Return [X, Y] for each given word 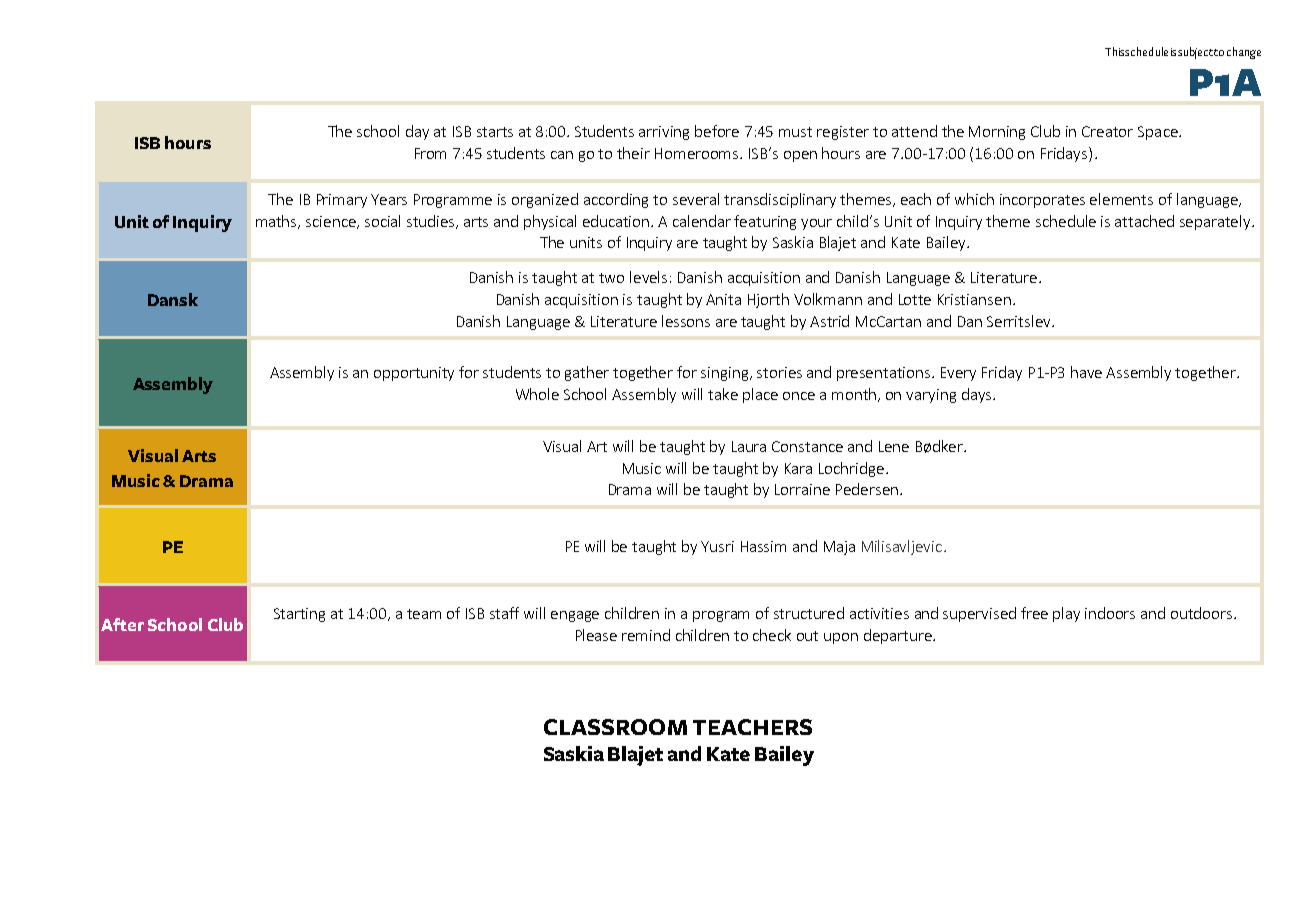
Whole [537, 394]
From [430, 153]
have [1086, 372]
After [122, 624]
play [1066, 614]
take [723, 394]
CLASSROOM [615, 727]
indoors [1110, 613]
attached [1144, 221]
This [1115, 51]
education [617, 221]
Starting [299, 615]
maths [278, 222]
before [717, 131]
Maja [839, 548]
